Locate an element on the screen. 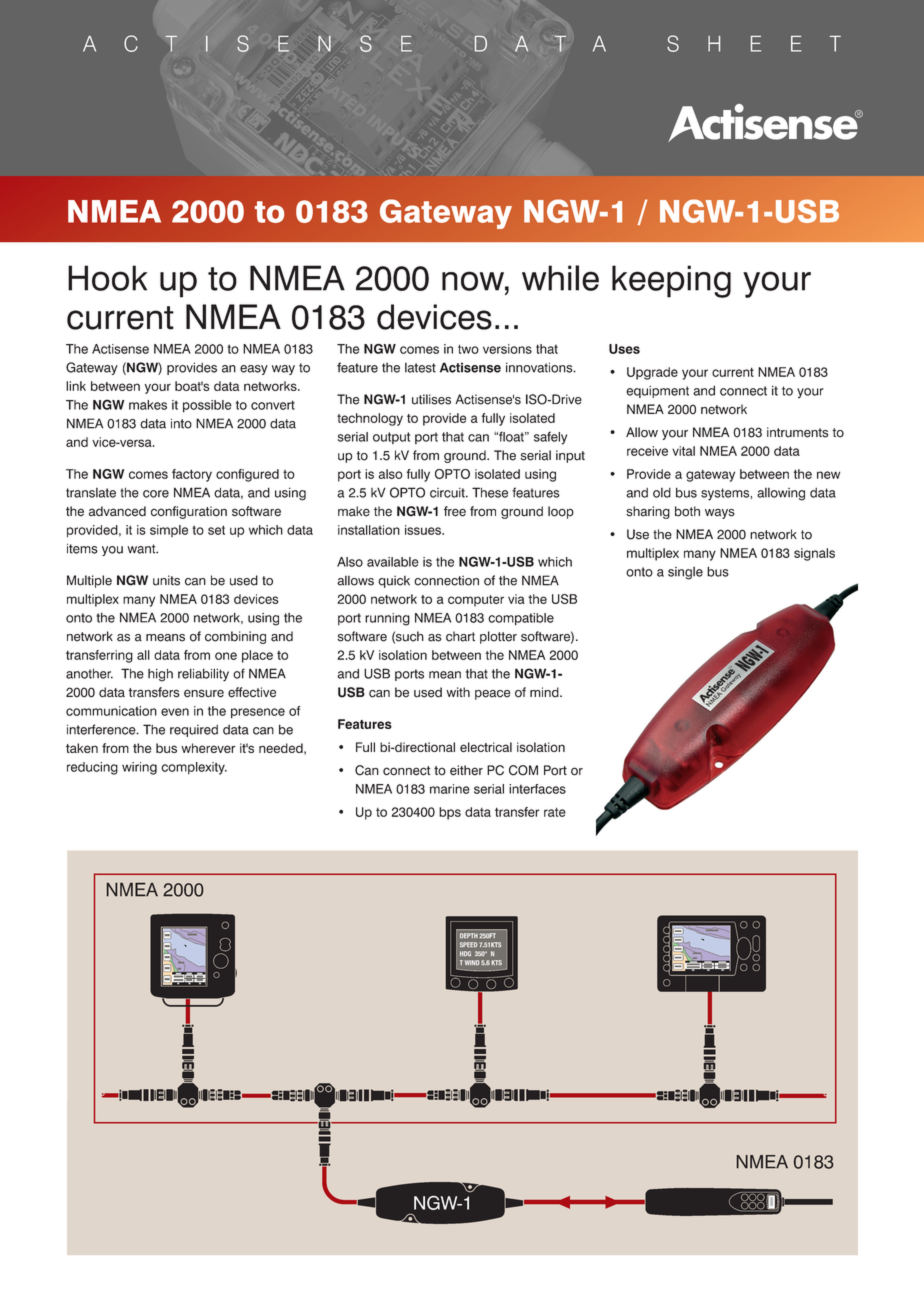 The height and width of the screenshot is (1308, 924). wiring is located at coordinates (139, 768).
